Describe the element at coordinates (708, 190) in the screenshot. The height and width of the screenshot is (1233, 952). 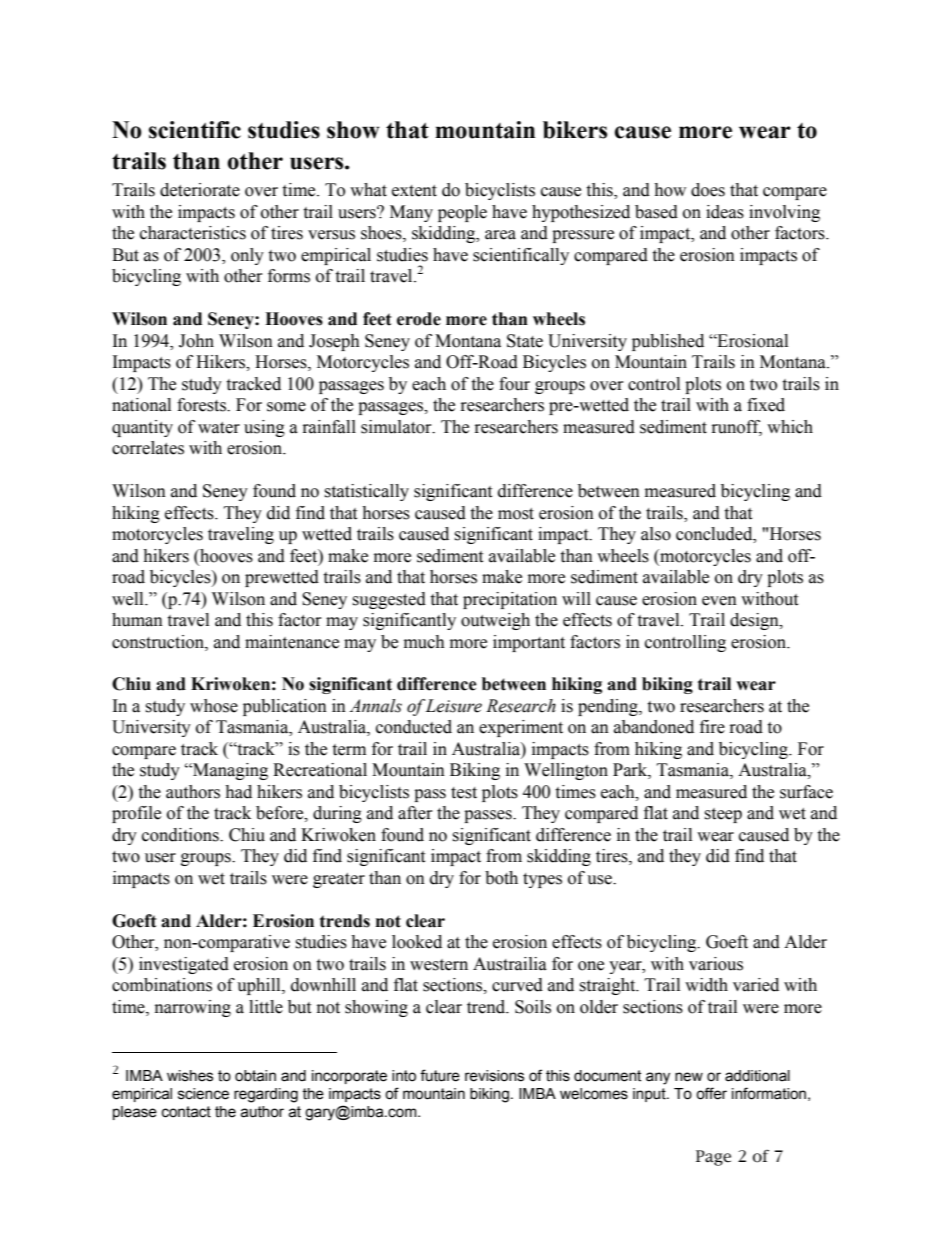
I see `does` at that location.
